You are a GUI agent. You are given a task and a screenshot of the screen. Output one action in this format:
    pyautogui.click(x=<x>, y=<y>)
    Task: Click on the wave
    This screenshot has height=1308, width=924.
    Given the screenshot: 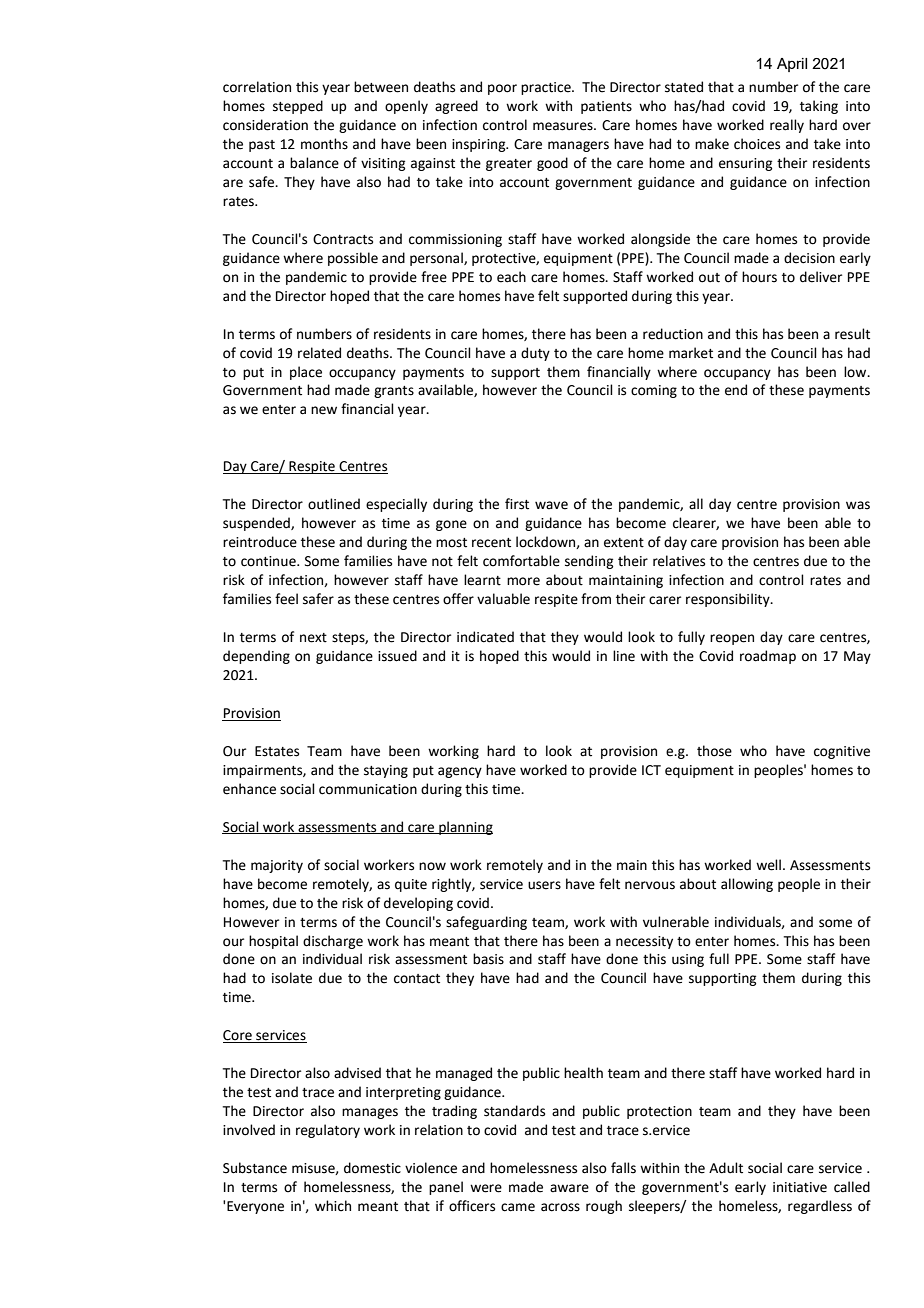 What is the action you would take?
    pyautogui.click(x=551, y=505)
